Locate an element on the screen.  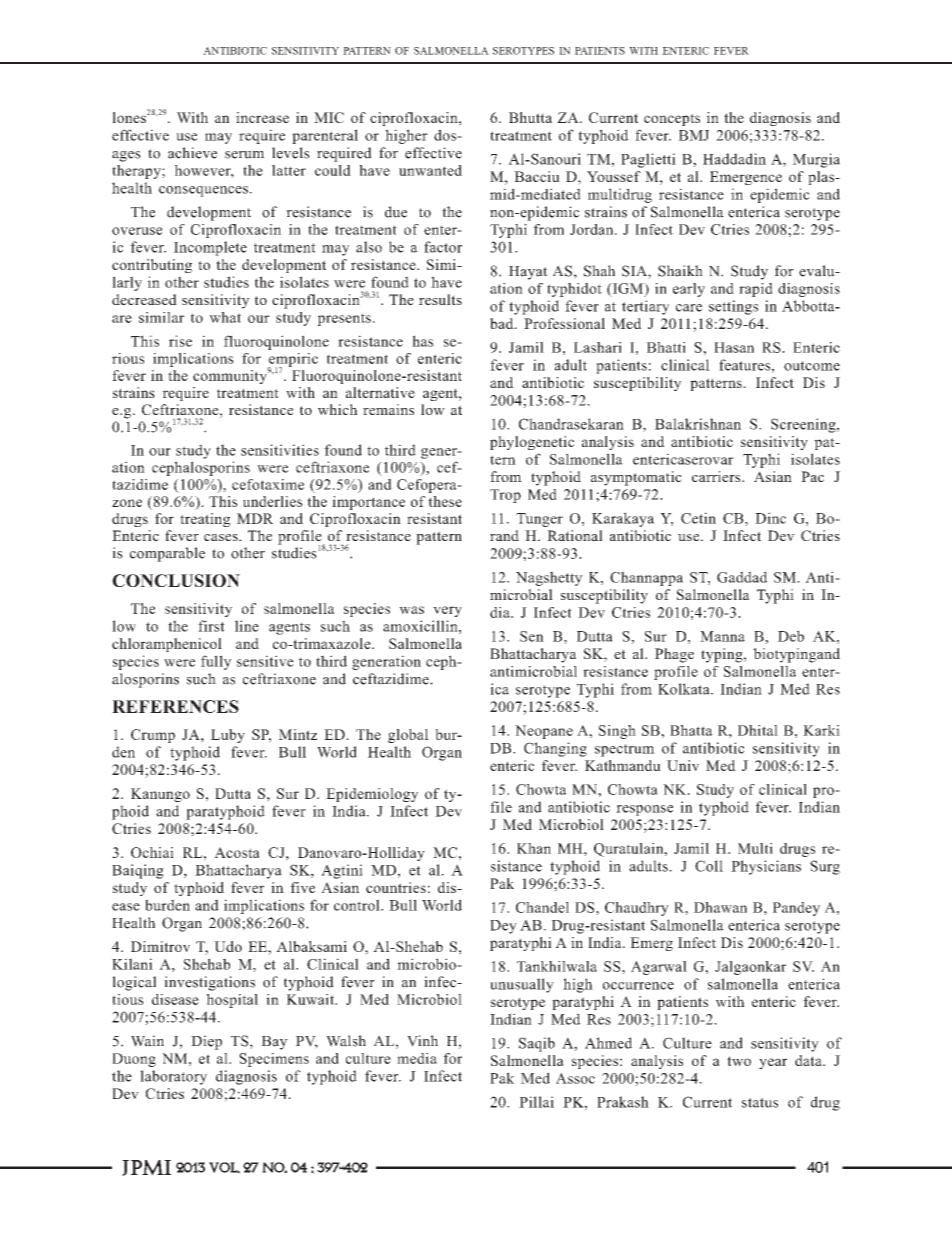
BMJ is located at coordinates (694, 135).
